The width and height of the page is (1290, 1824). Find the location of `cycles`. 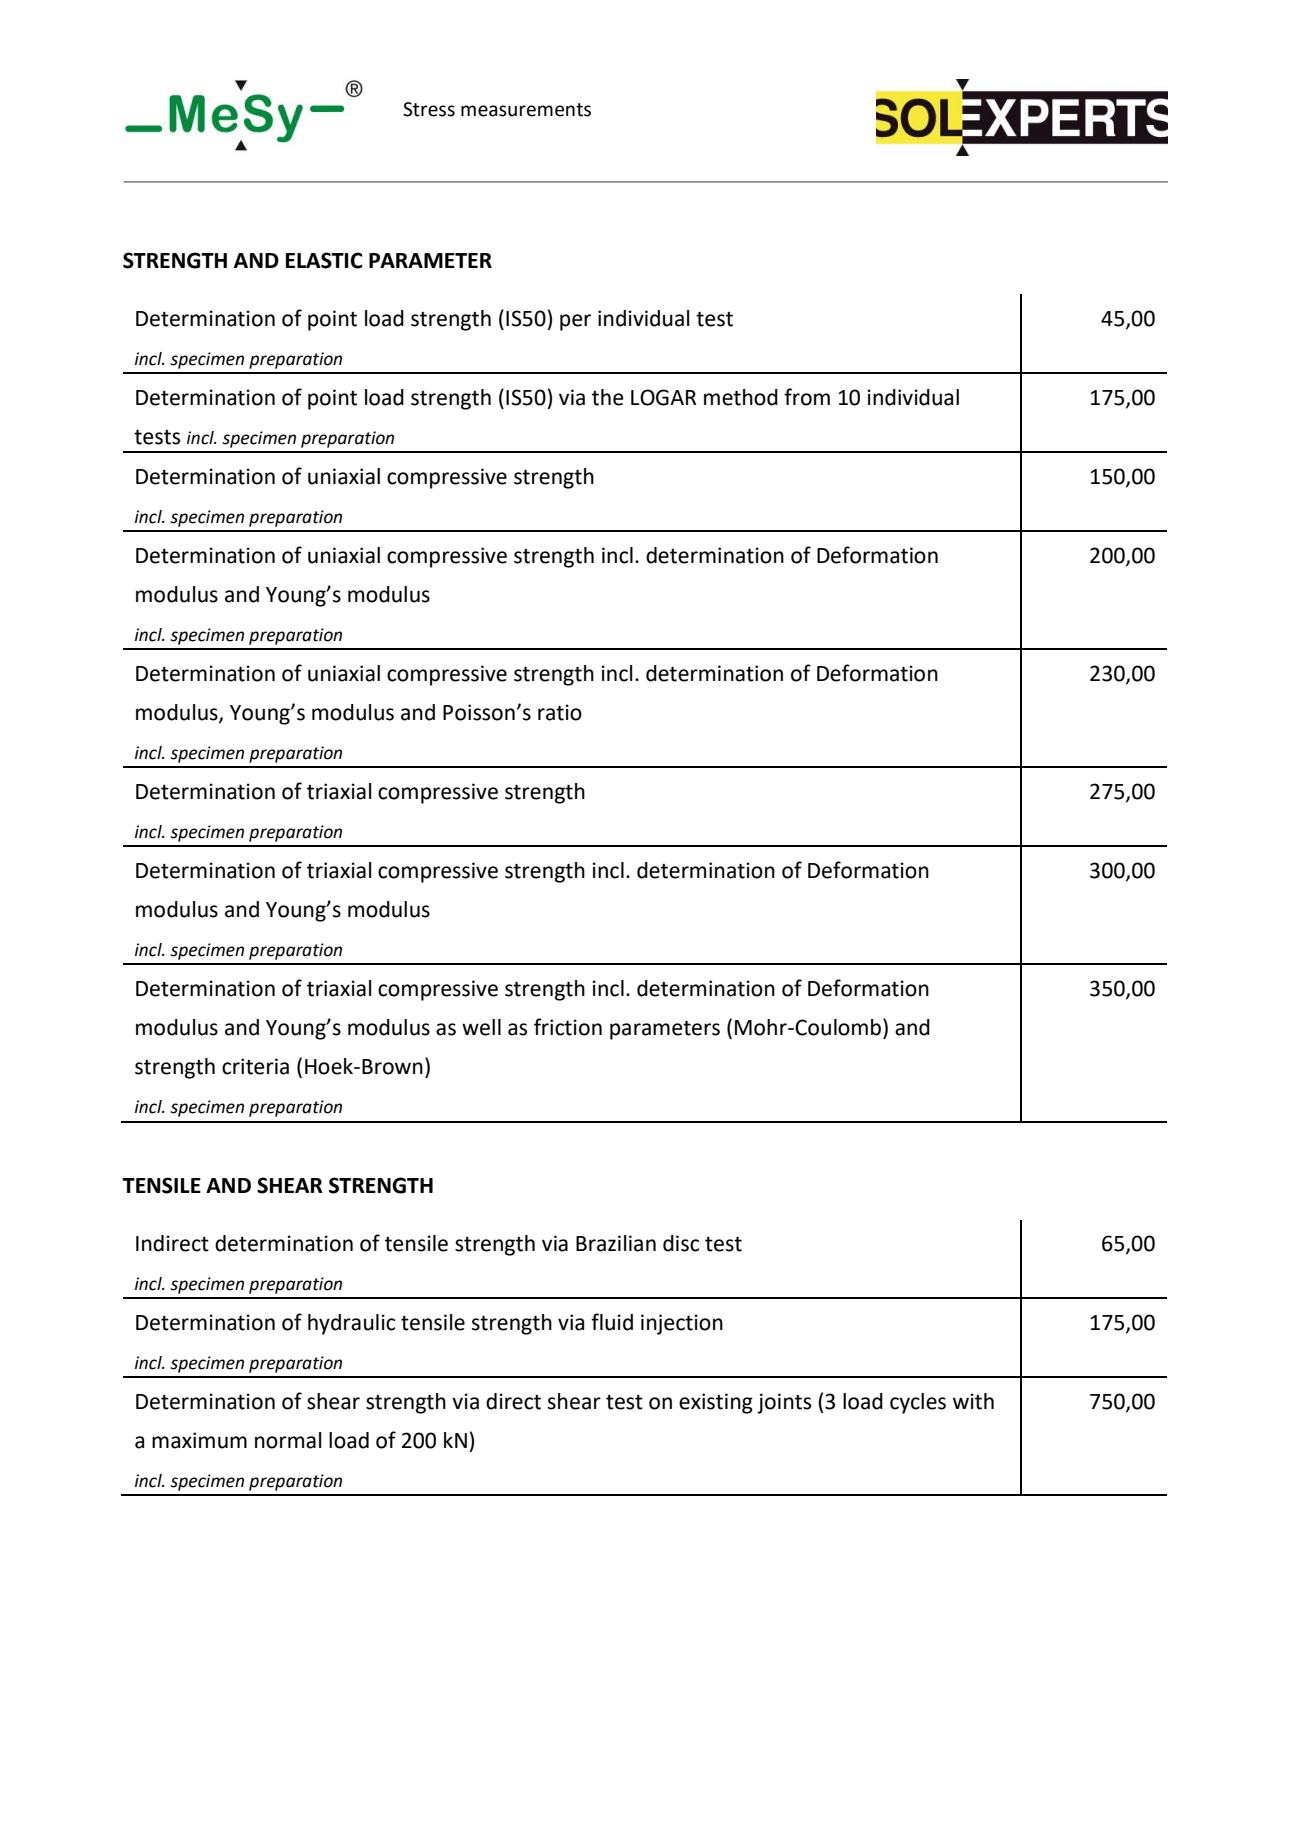

cycles is located at coordinates (918, 1403).
